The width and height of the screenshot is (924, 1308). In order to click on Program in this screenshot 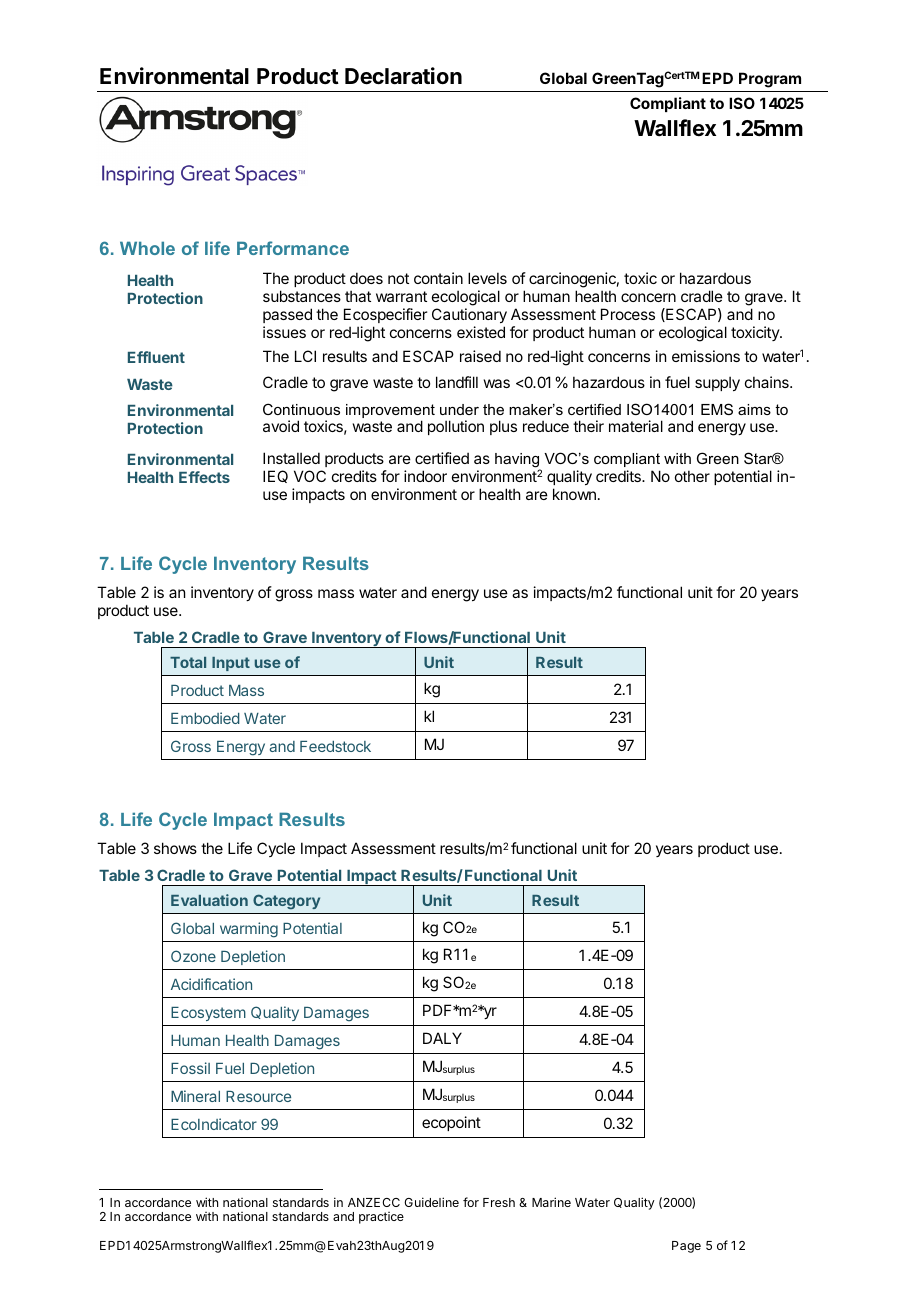, I will do `click(770, 80)`.
